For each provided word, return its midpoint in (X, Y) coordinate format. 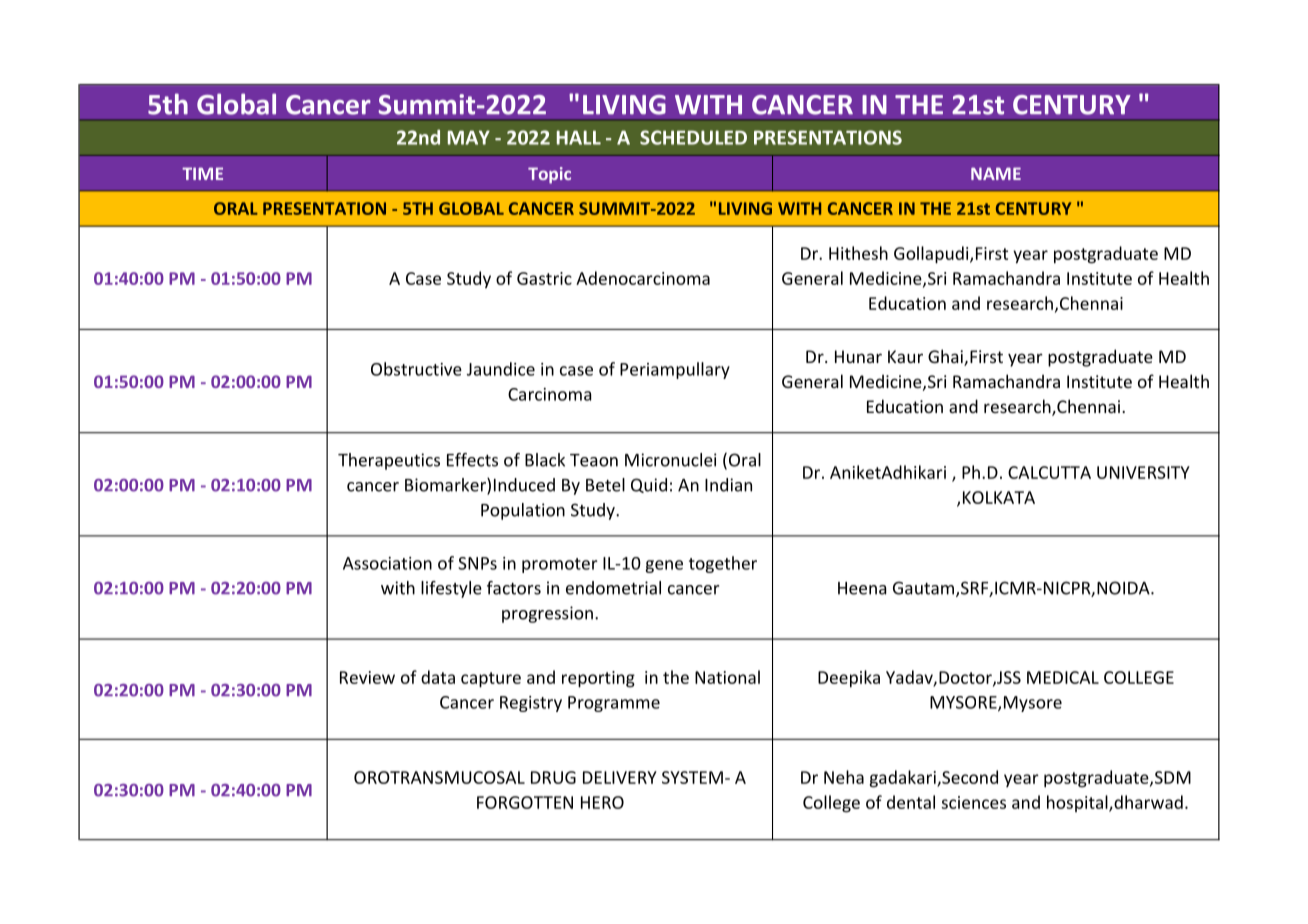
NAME (996, 173)
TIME (202, 173)
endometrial (613, 588)
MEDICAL (1063, 677)
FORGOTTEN (525, 802)
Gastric (544, 278)
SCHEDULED (693, 137)
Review (367, 677)
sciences (973, 802)
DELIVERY (620, 777)
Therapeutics (389, 461)
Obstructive (416, 369)
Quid (649, 485)
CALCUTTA (1049, 472)
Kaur (905, 356)
